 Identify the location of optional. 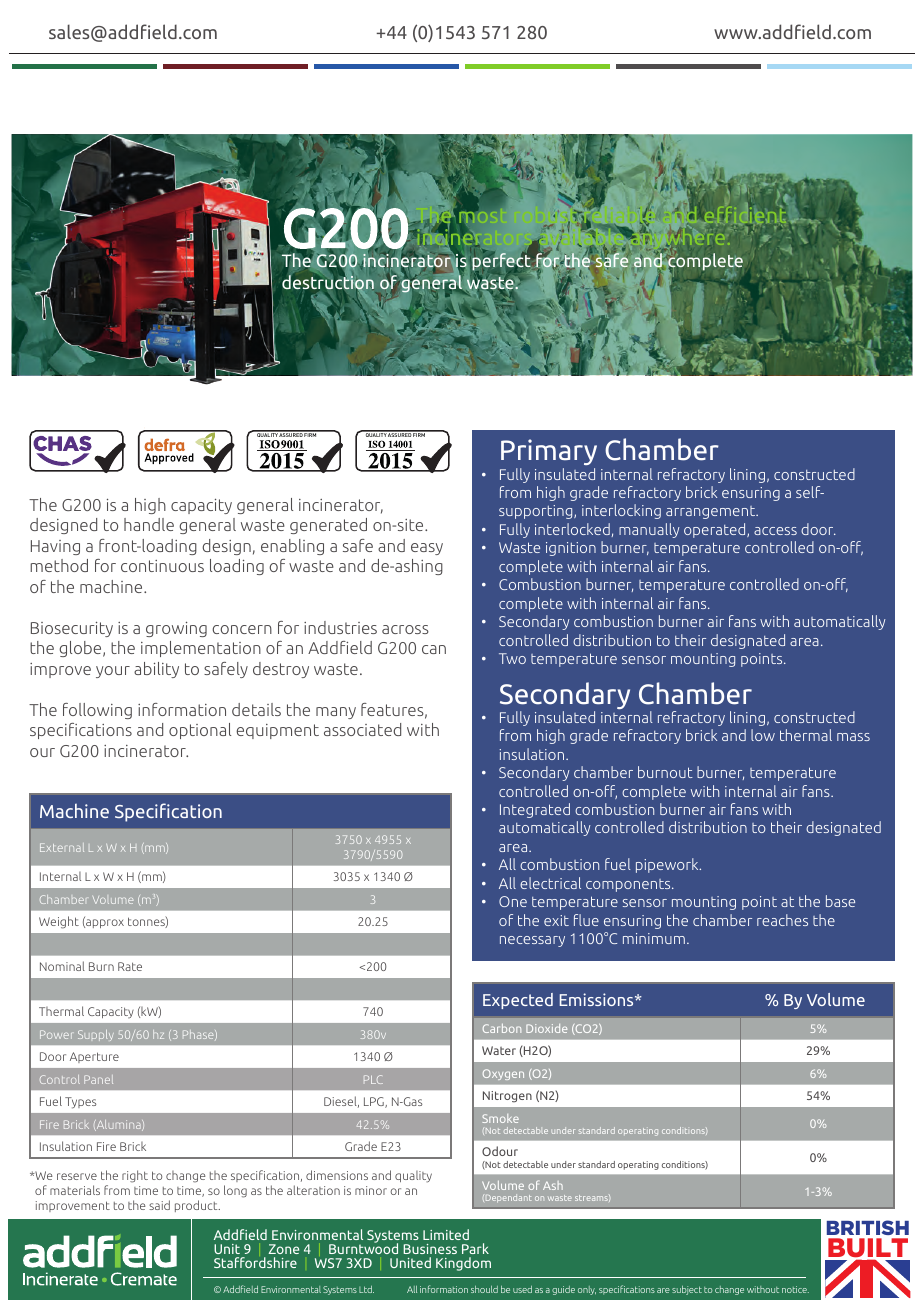
(200, 731).
